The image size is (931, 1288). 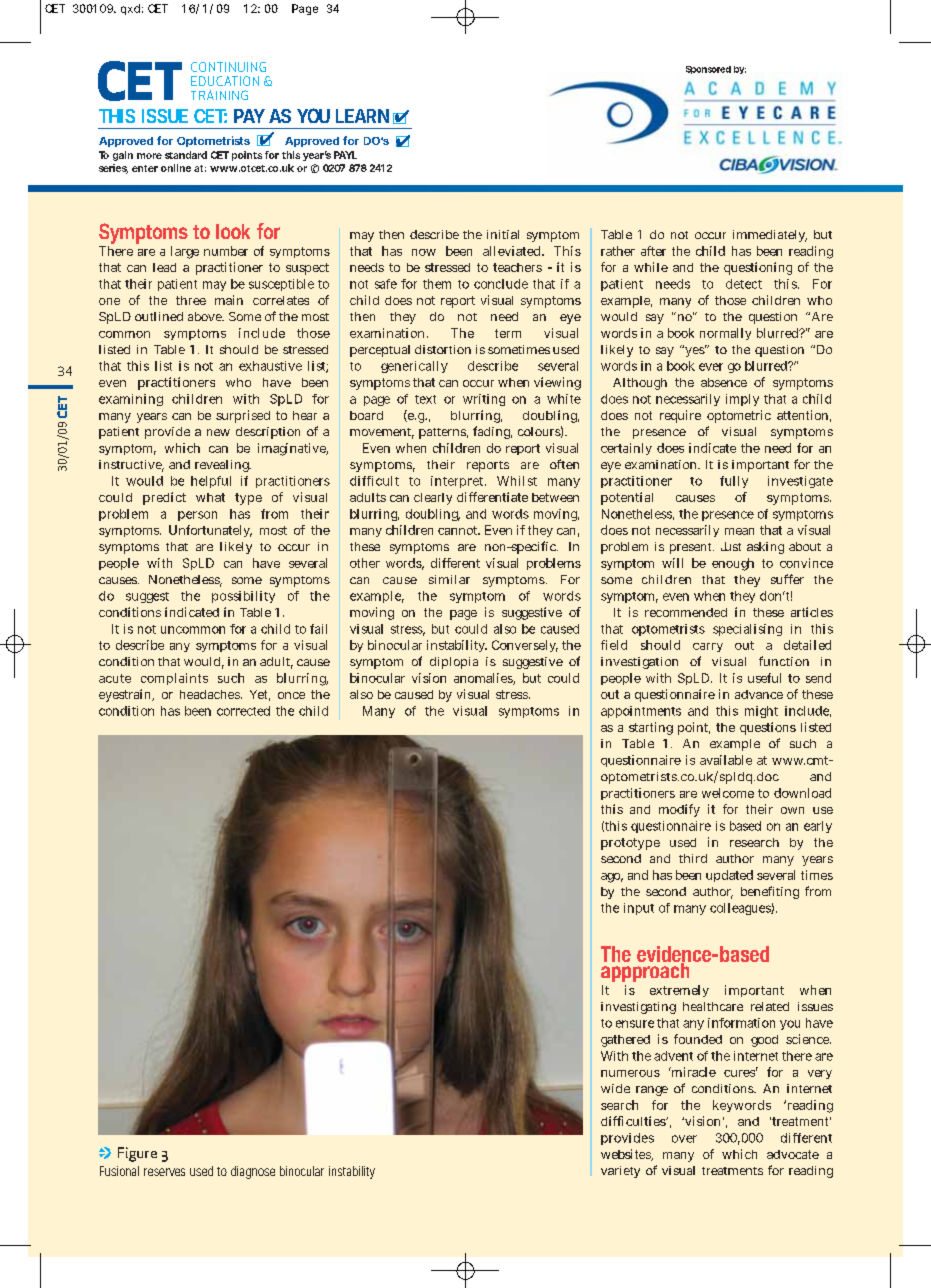 I want to click on EDUCATION, so click(x=225, y=81).
